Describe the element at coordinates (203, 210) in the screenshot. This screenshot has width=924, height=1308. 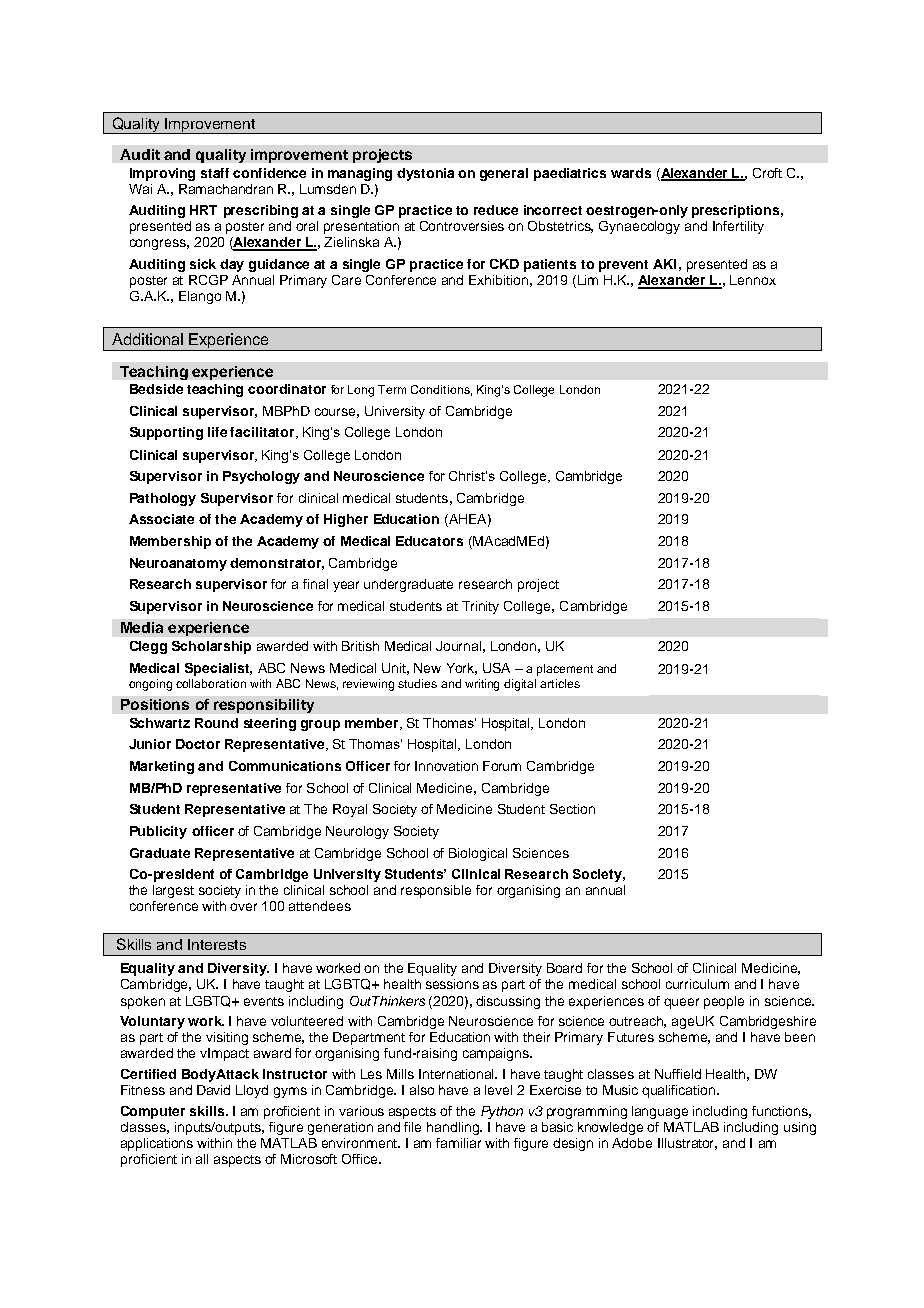
I see `HRT` at that location.
